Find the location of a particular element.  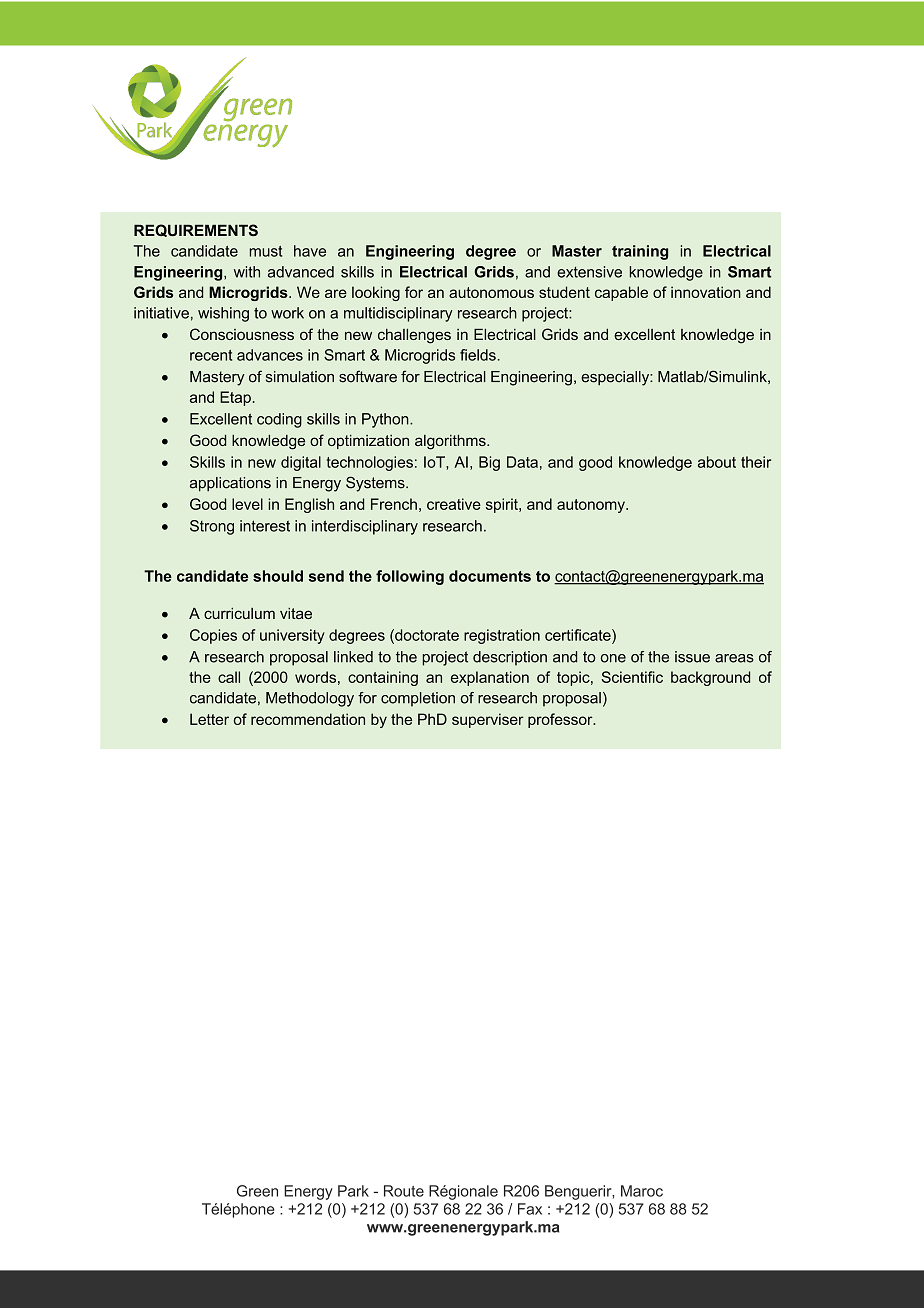

about is located at coordinates (717, 462).
